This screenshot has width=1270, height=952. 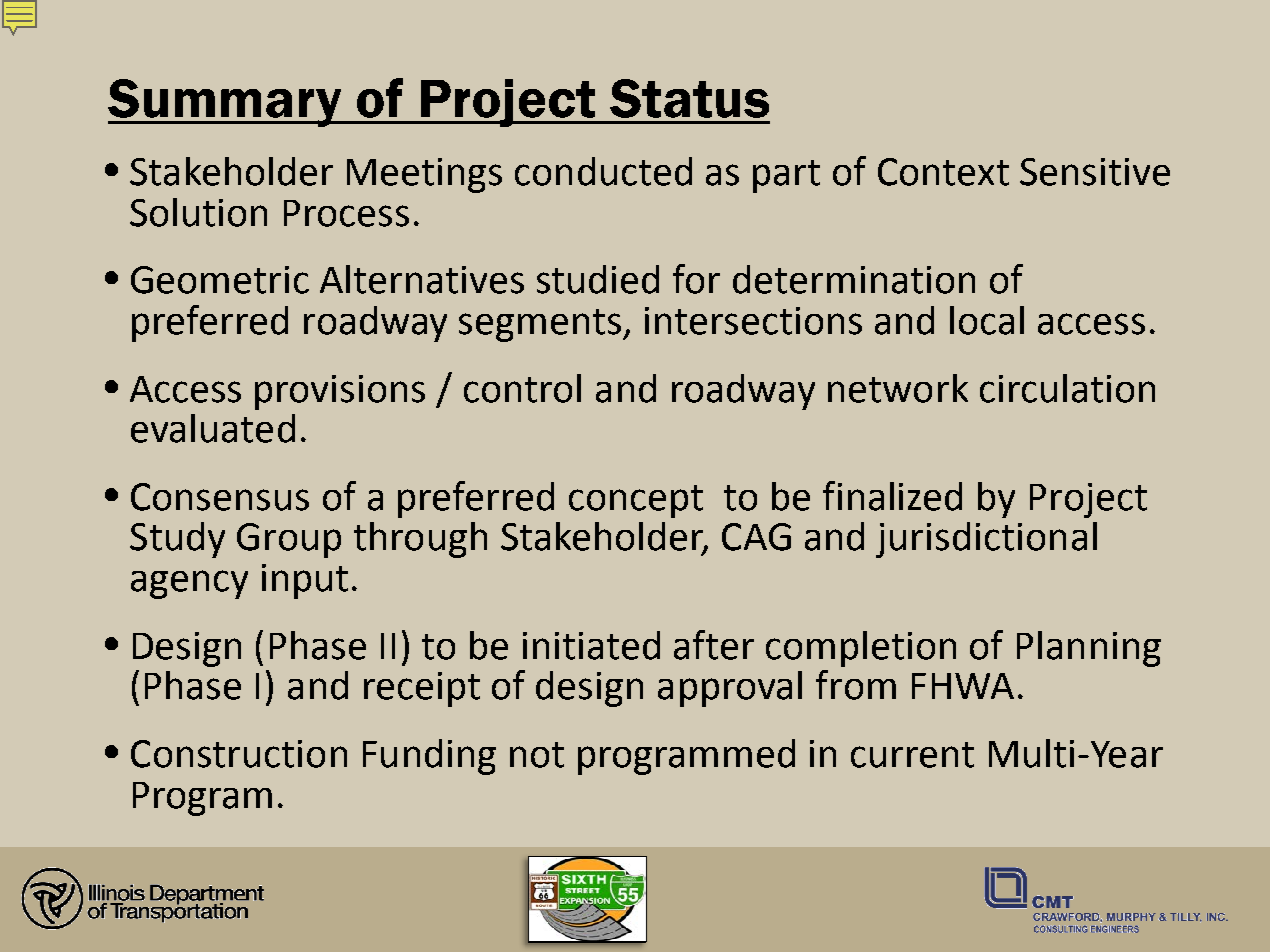 I want to click on studied, so click(x=598, y=279).
